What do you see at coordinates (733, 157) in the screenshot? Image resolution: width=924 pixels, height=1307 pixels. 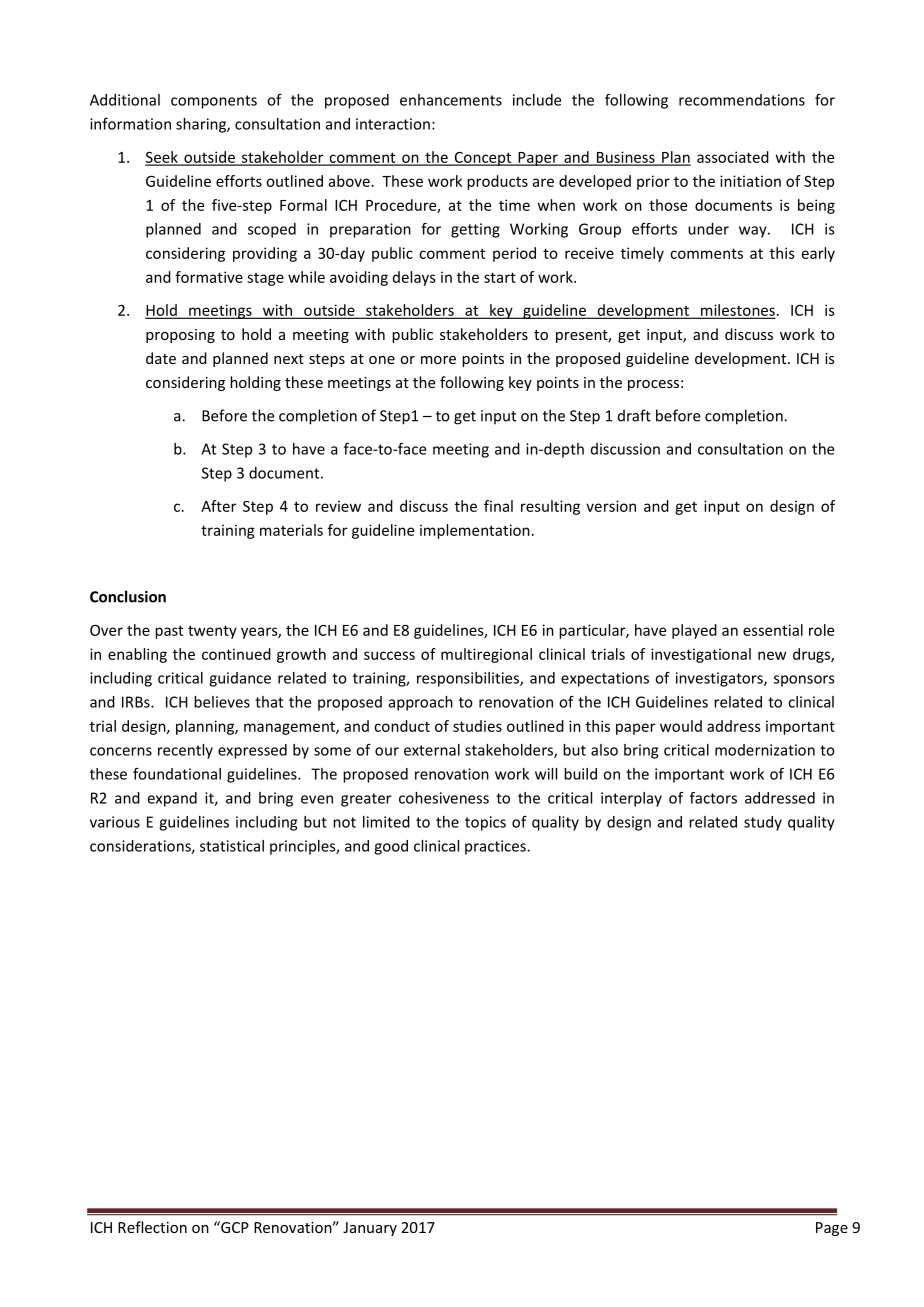 I see `associated` at bounding box center [733, 157].
